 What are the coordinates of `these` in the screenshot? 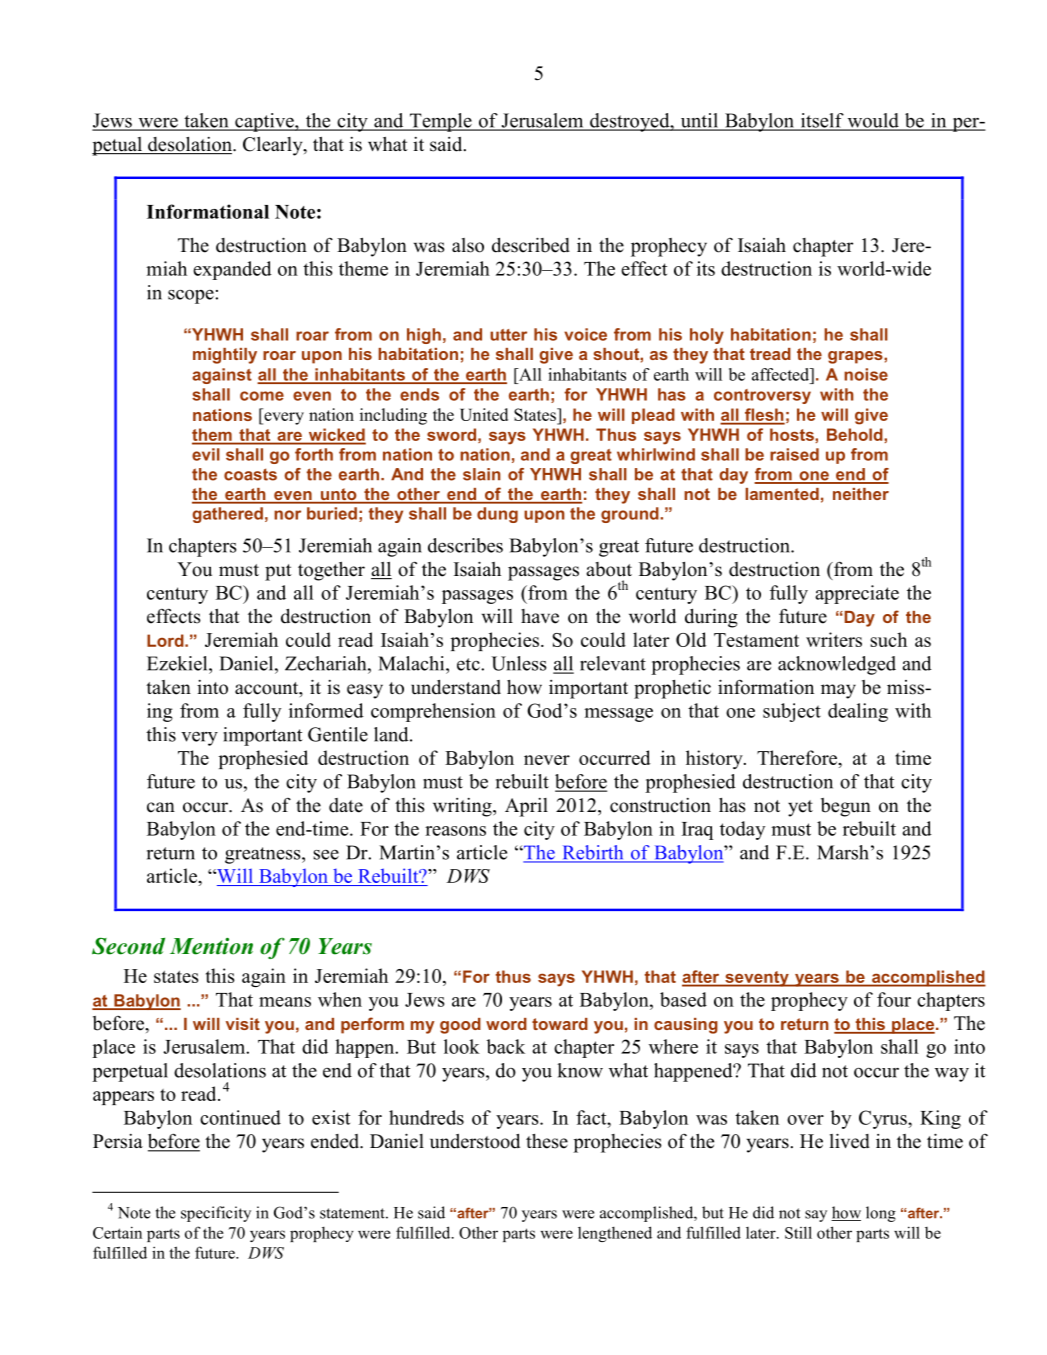 It's located at (547, 1141).
